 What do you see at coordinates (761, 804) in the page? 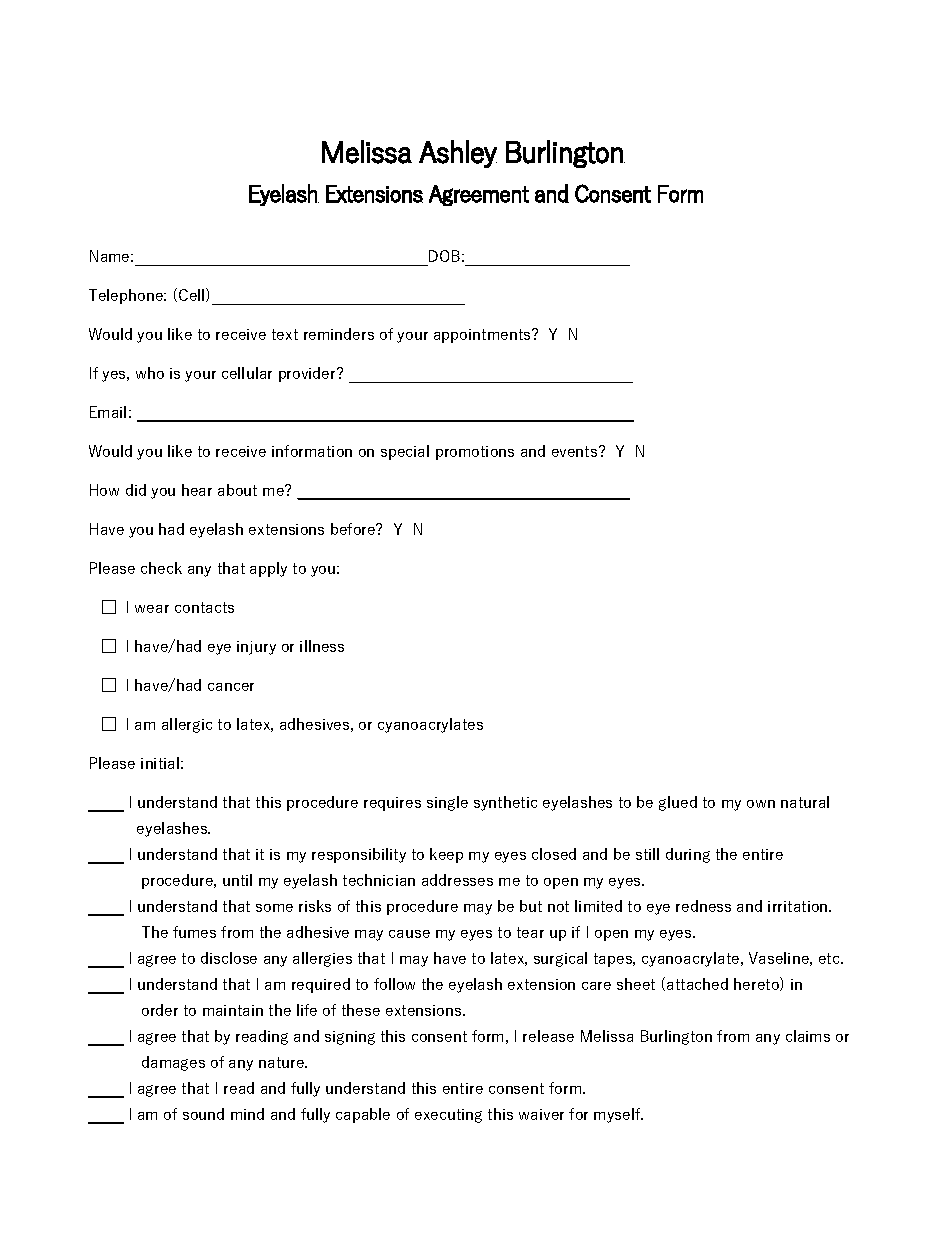
I see `own` at bounding box center [761, 804].
